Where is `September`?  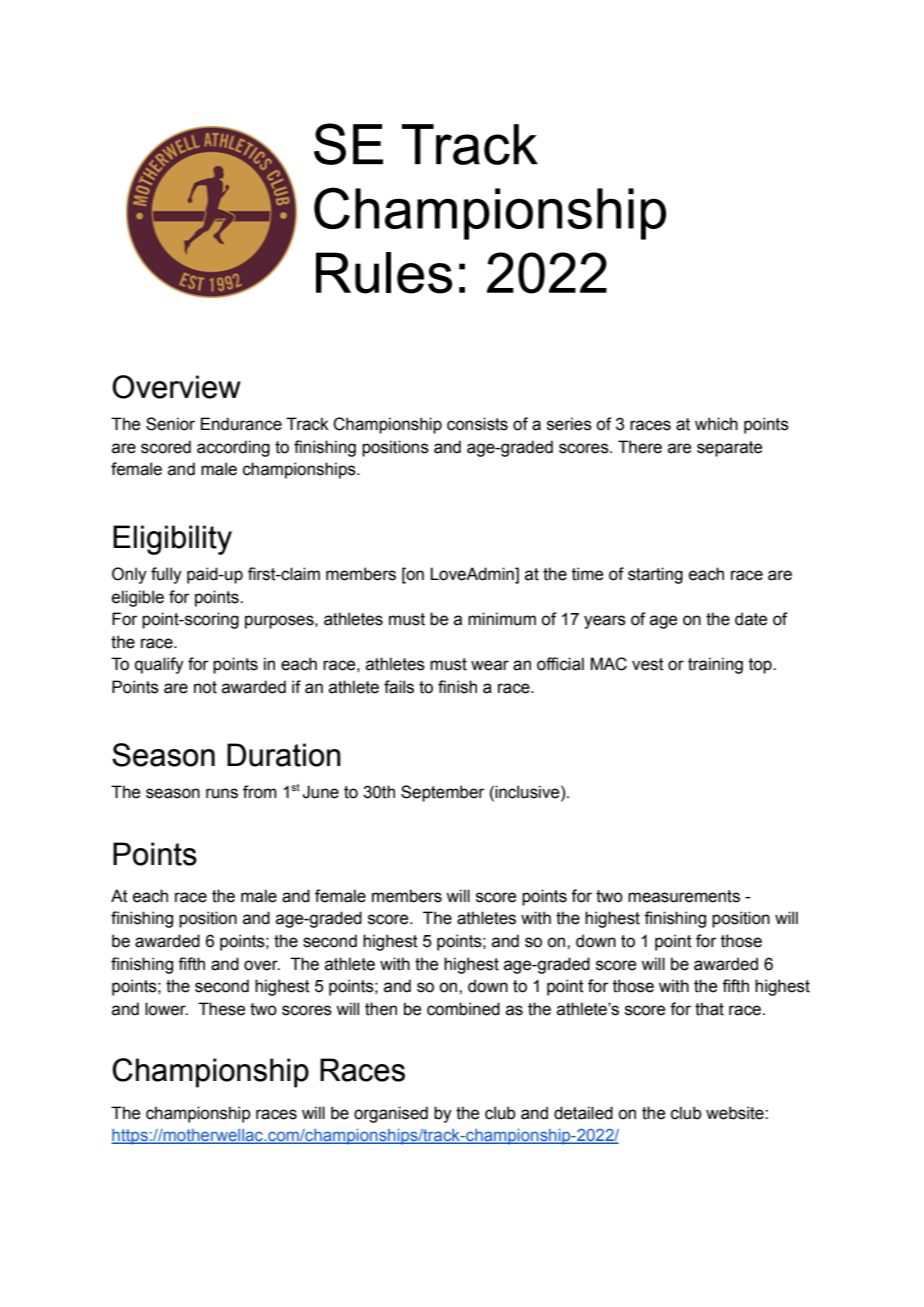 September is located at coordinates (443, 793).
